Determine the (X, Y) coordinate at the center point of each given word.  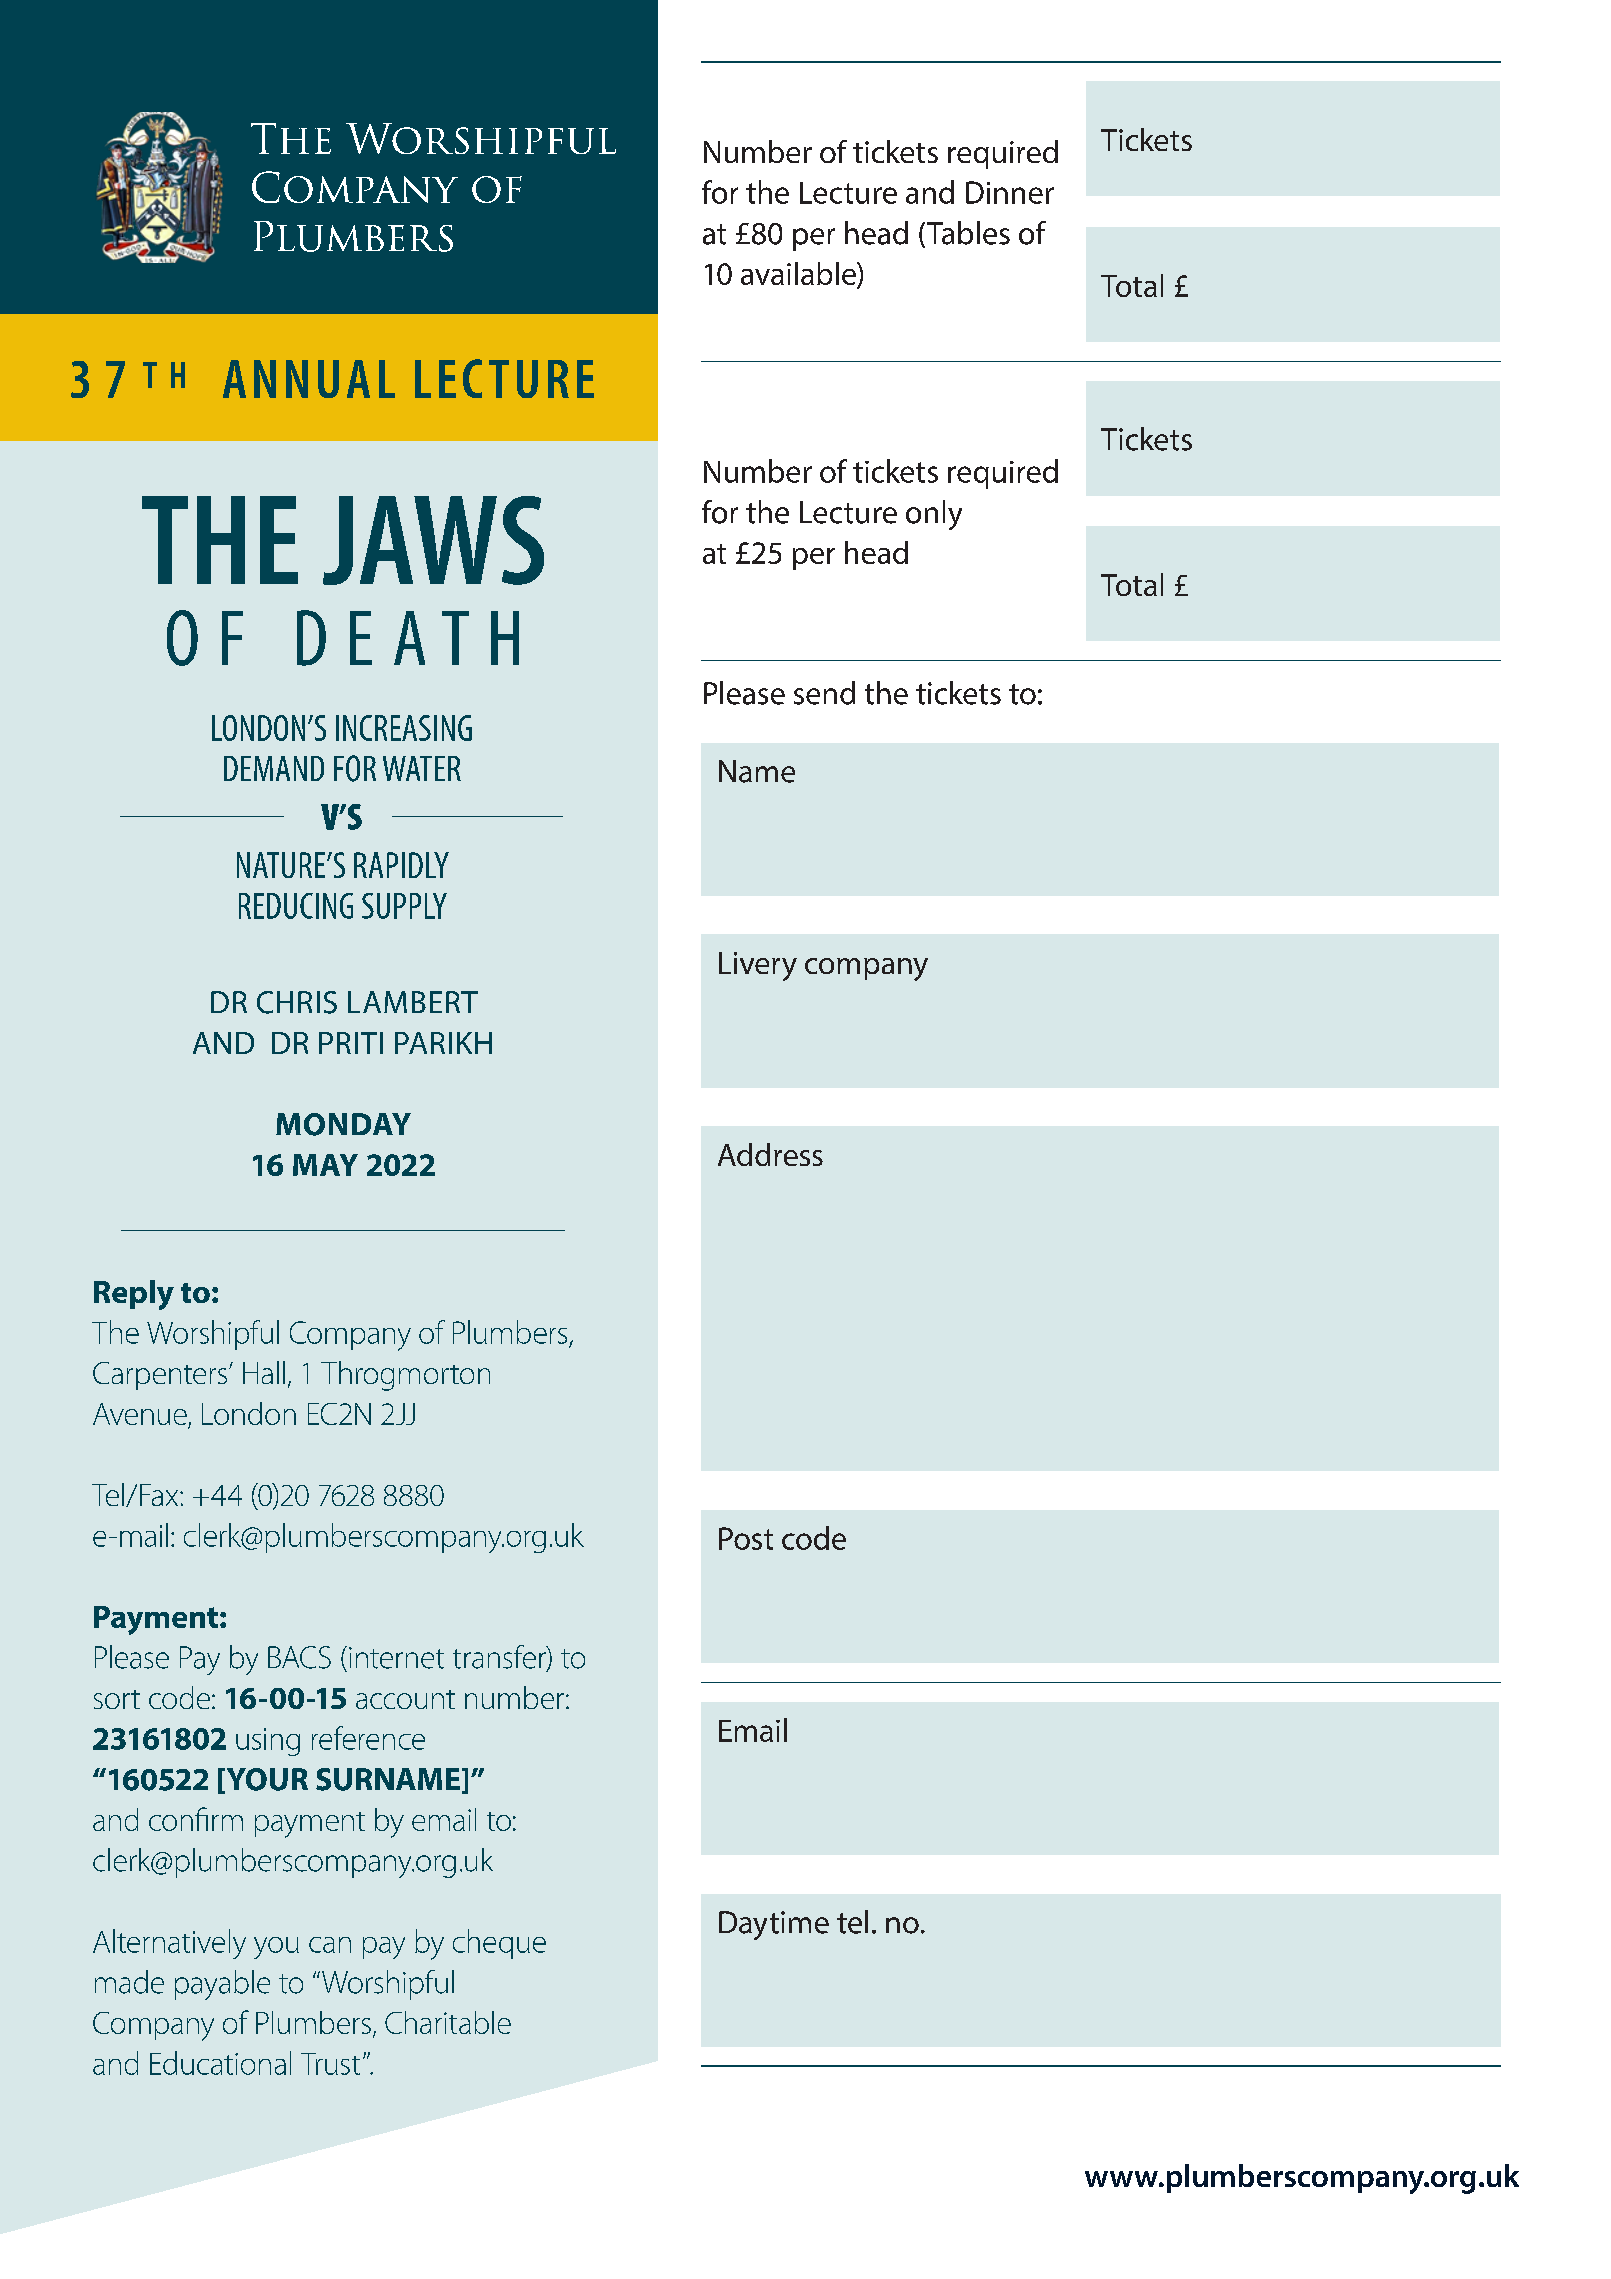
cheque (499, 1944)
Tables (968, 233)
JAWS (433, 540)
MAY (325, 1165)
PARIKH (443, 1043)
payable (222, 1985)
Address (770, 1154)
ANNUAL (309, 379)
